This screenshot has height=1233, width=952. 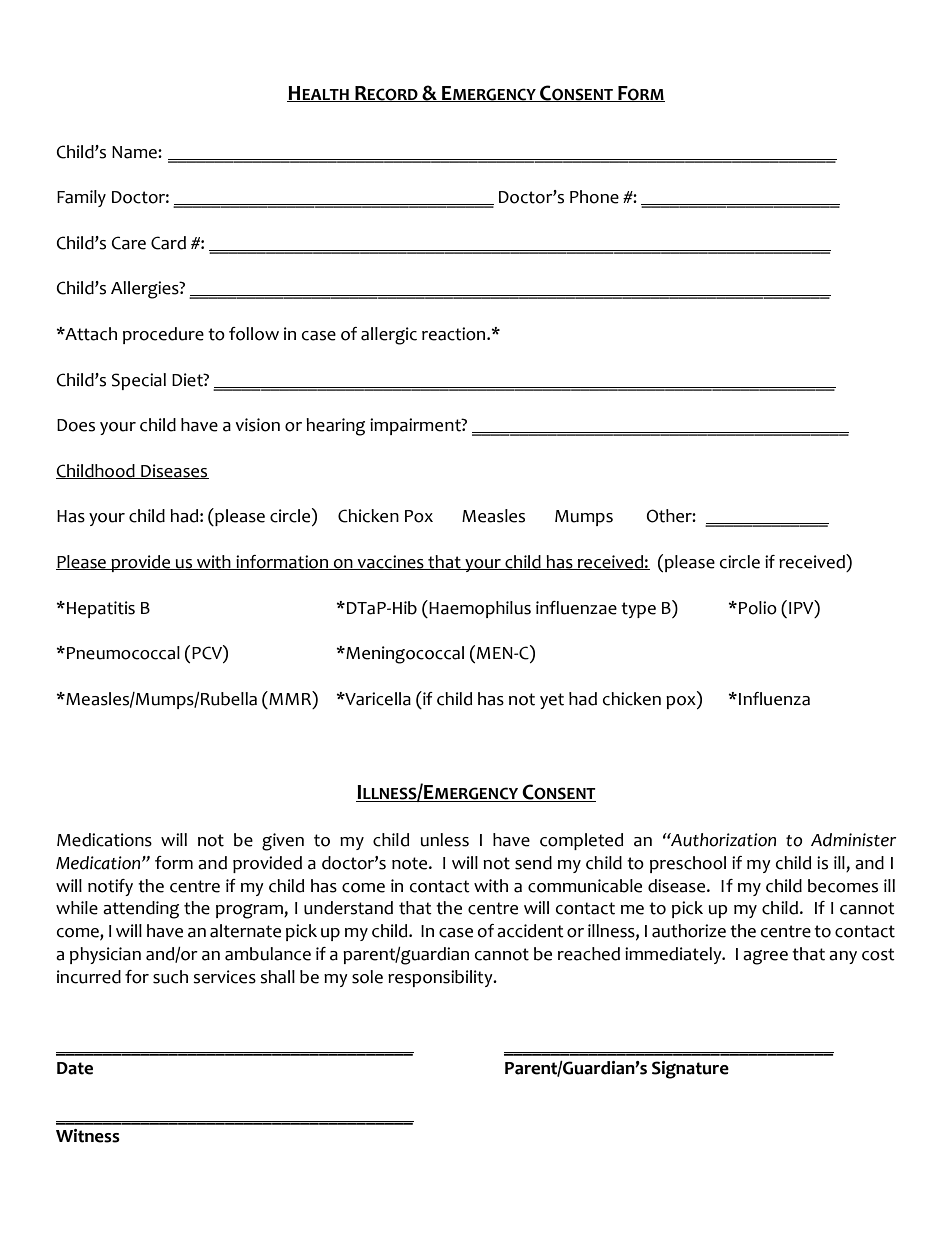 What do you see at coordinates (594, 197) in the screenshot?
I see `Phone` at bounding box center [594, 197].
